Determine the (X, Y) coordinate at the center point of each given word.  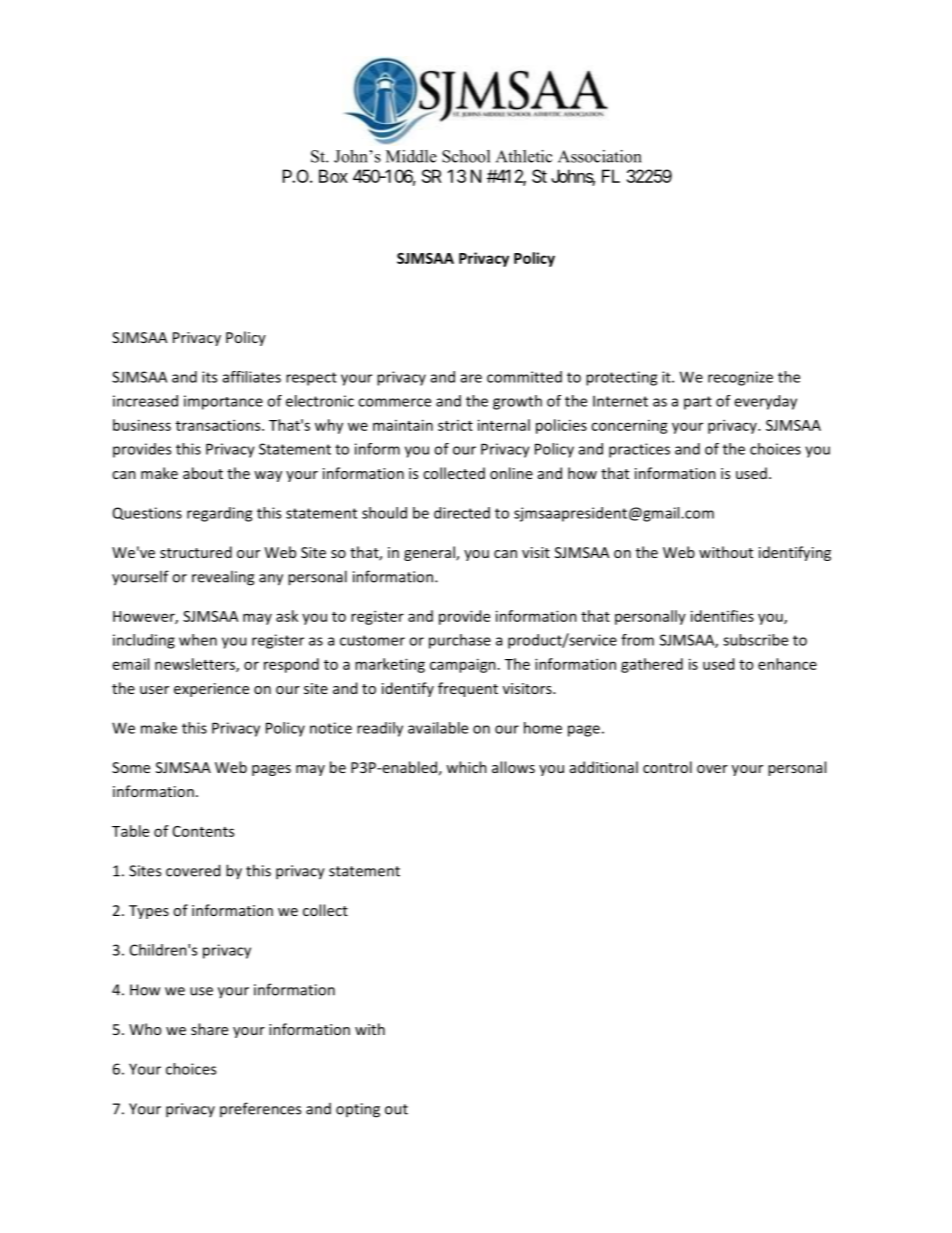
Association (600, 156)
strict (455, 425)
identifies (722, 616)
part (698, 403)
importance (223, 402)
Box (333, 176)
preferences (260, 1109)
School (466, 156)
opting (358, 1110)
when (198, 640)
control (667, 767)
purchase (460, 641)
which (466, 767)
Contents (203, 831)
